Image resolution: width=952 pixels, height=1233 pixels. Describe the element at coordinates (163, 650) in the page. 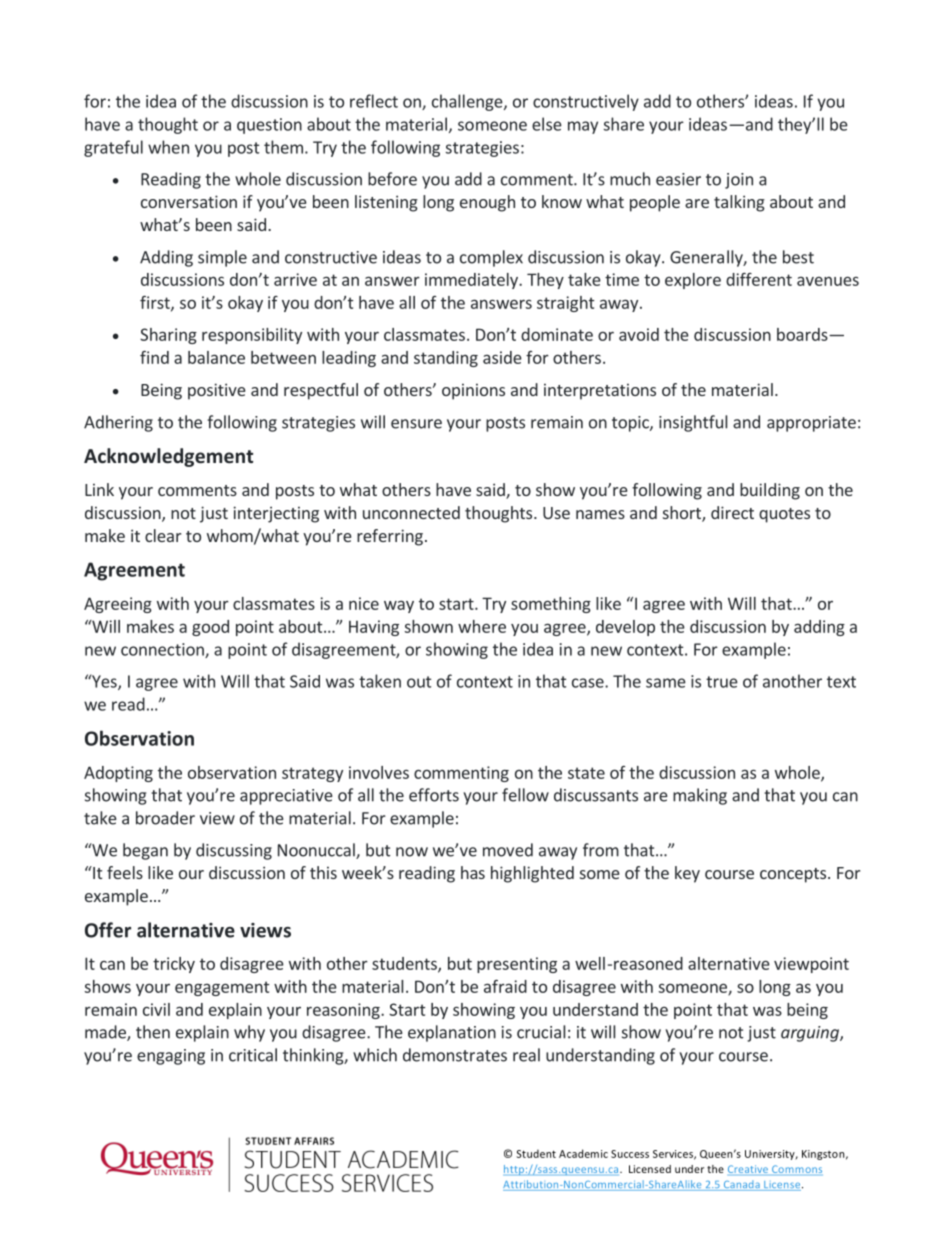

I see `connection` at that location.
